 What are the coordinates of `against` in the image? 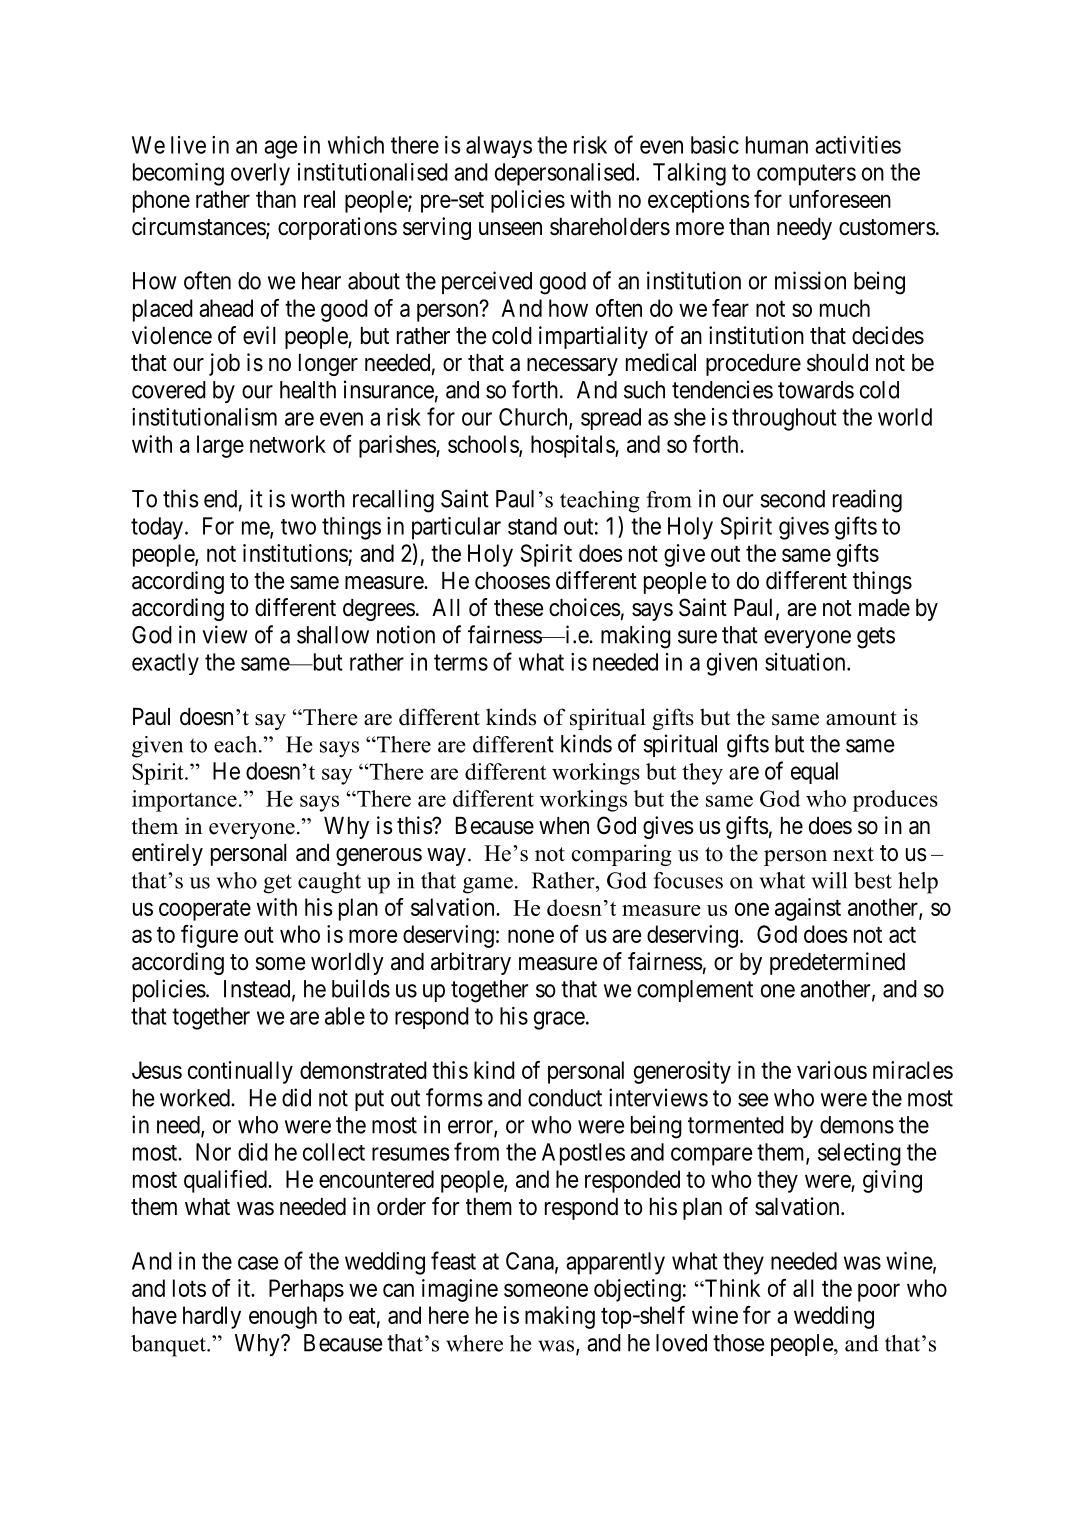 It's located at (808, 909).
